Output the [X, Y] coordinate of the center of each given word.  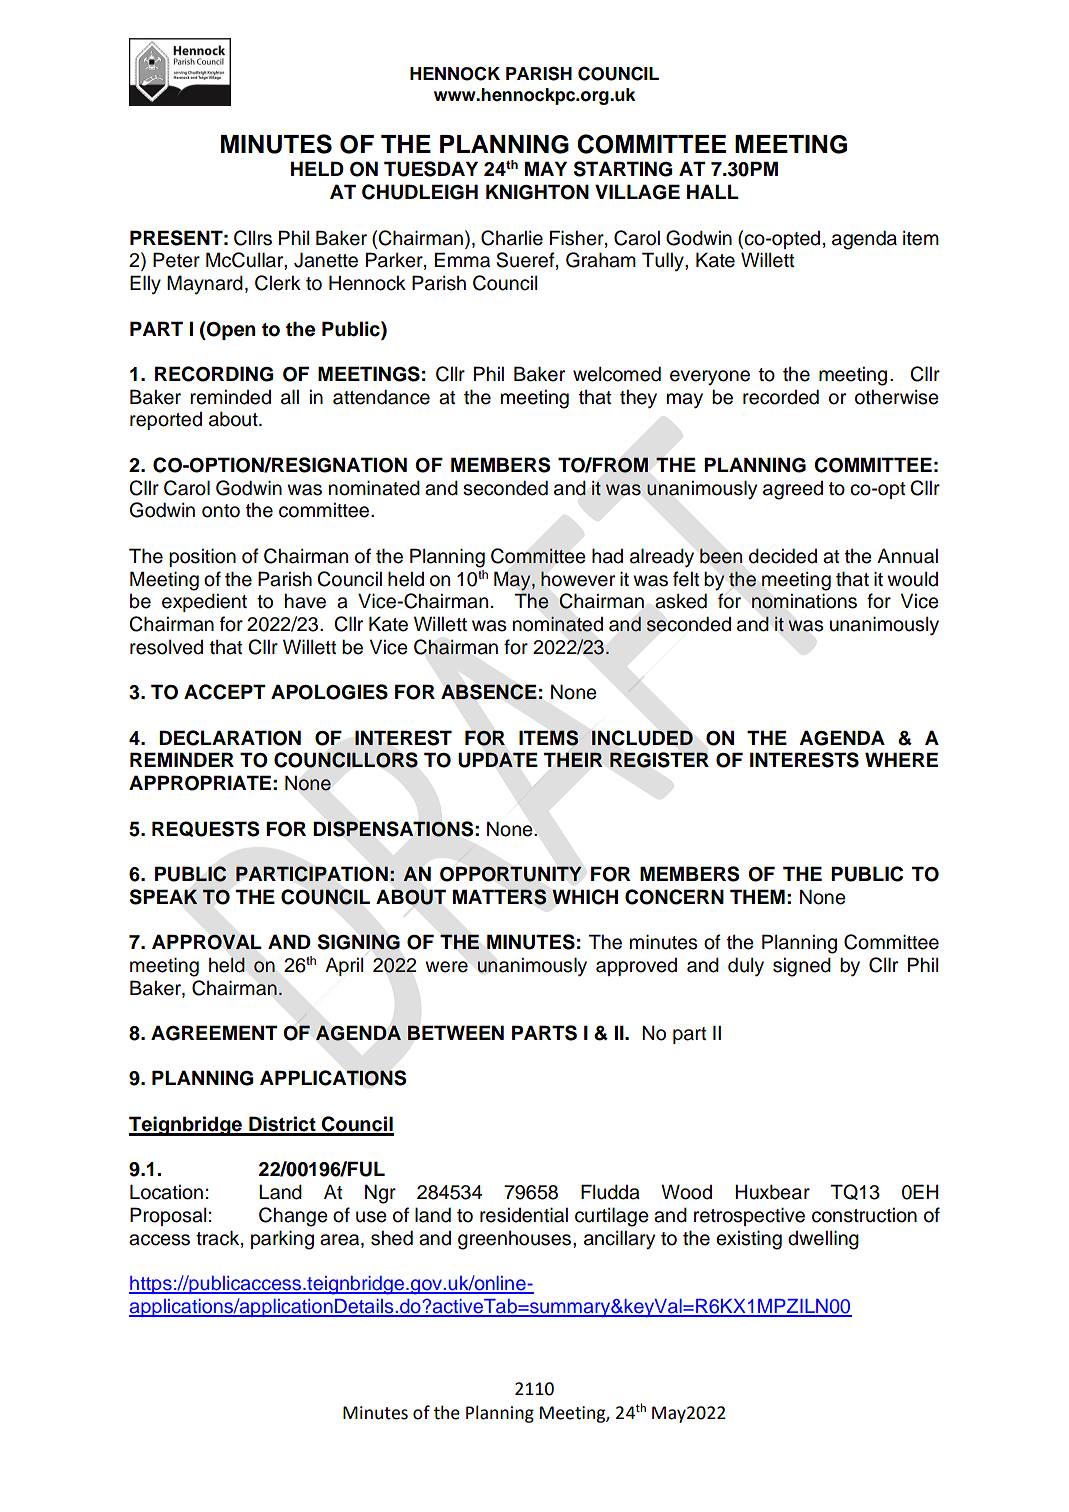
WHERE [901, 759]
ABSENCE [489, 692]
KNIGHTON [537, 192]
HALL [713, 191]
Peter [176, 260]
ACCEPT [225, 692]
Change [293, 1217]
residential [524, 1215]
